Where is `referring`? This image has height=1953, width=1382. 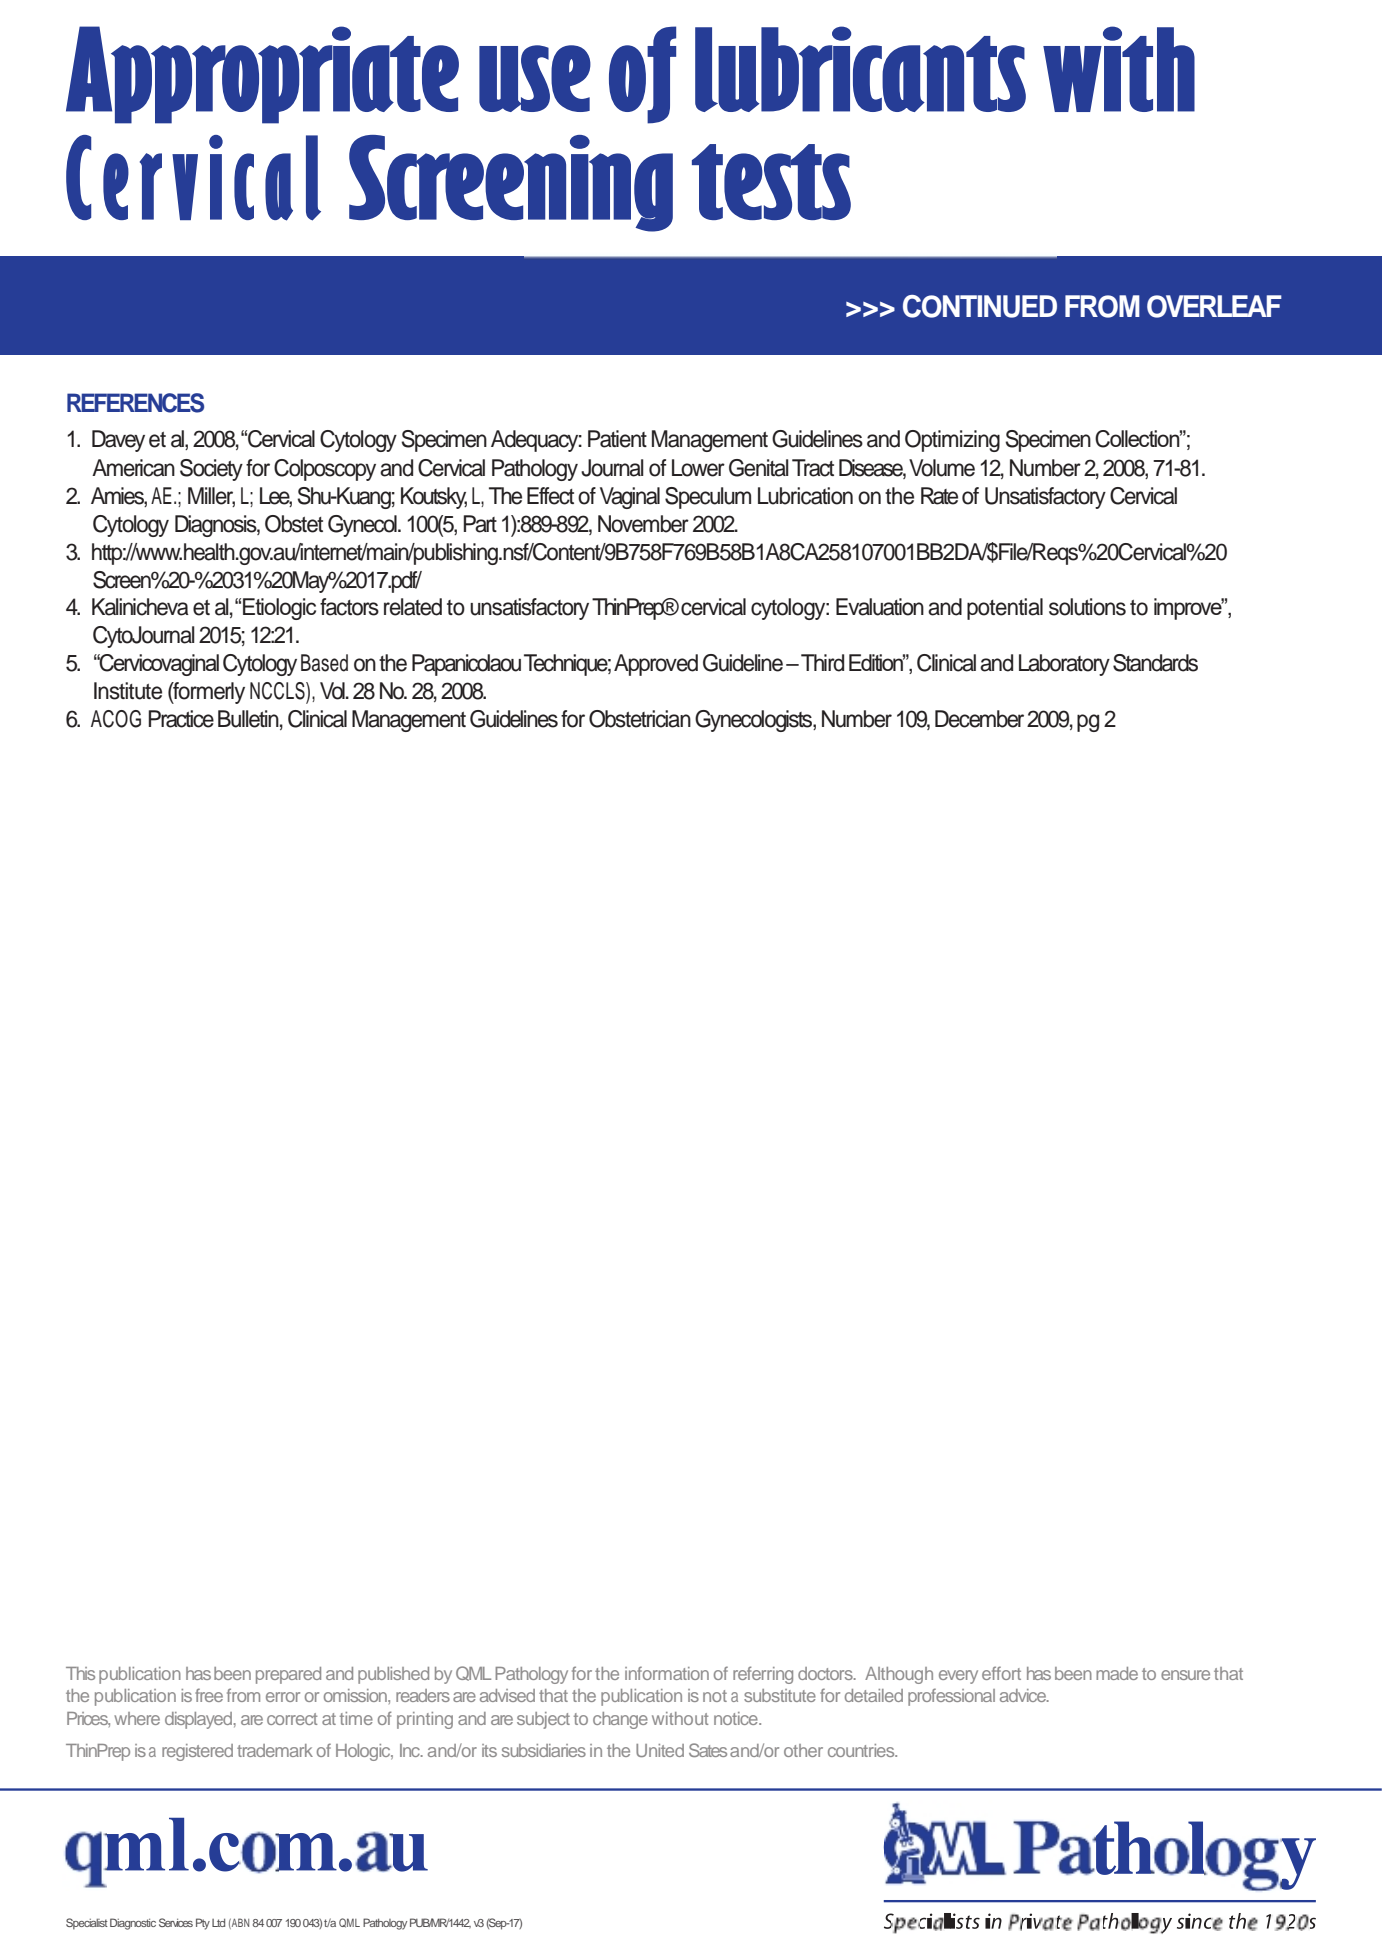 referring is located at coordinates (763, 1675).
